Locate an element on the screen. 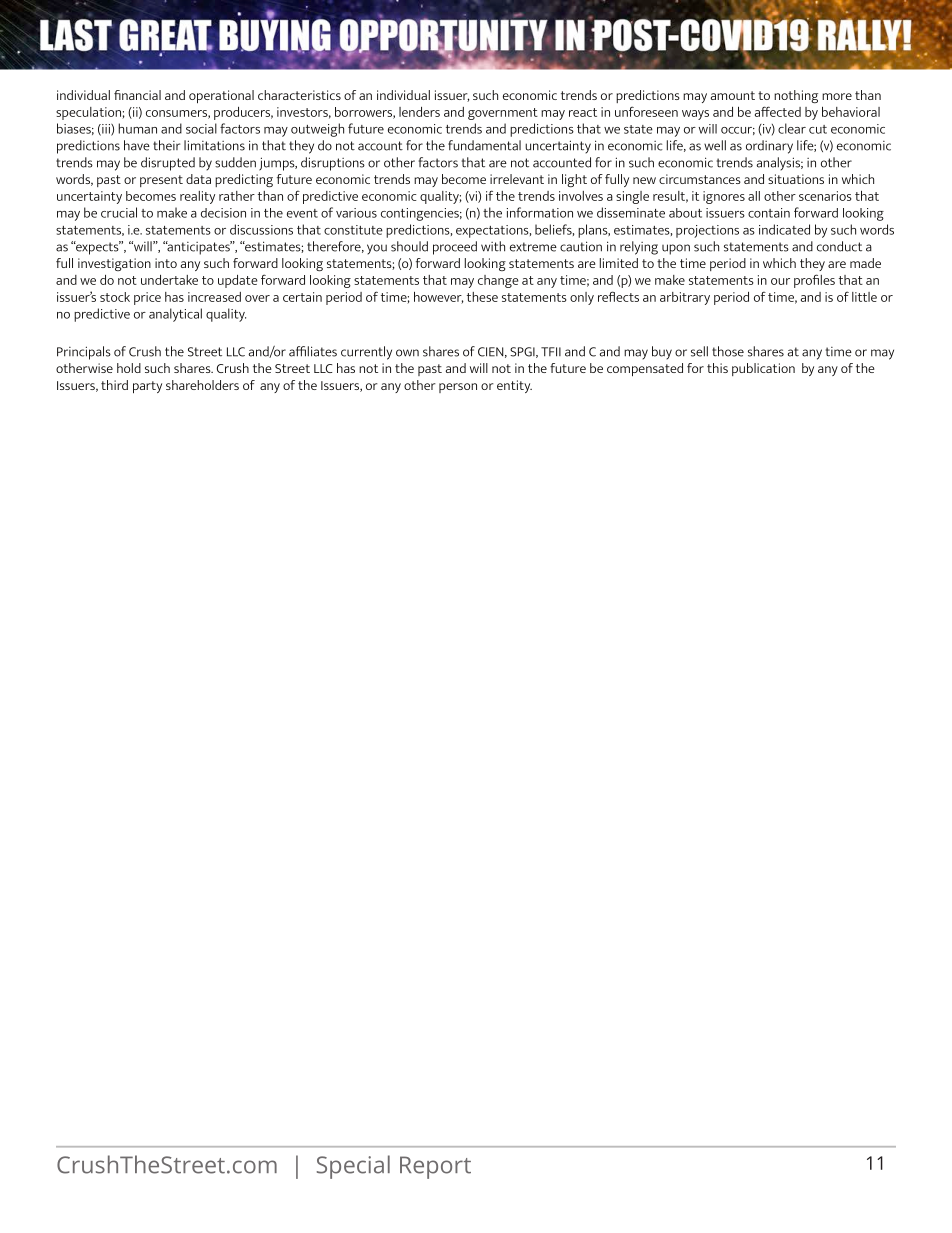 This screenshot has width=952, height=1233. Report is located at coordinates (435, 1167).
